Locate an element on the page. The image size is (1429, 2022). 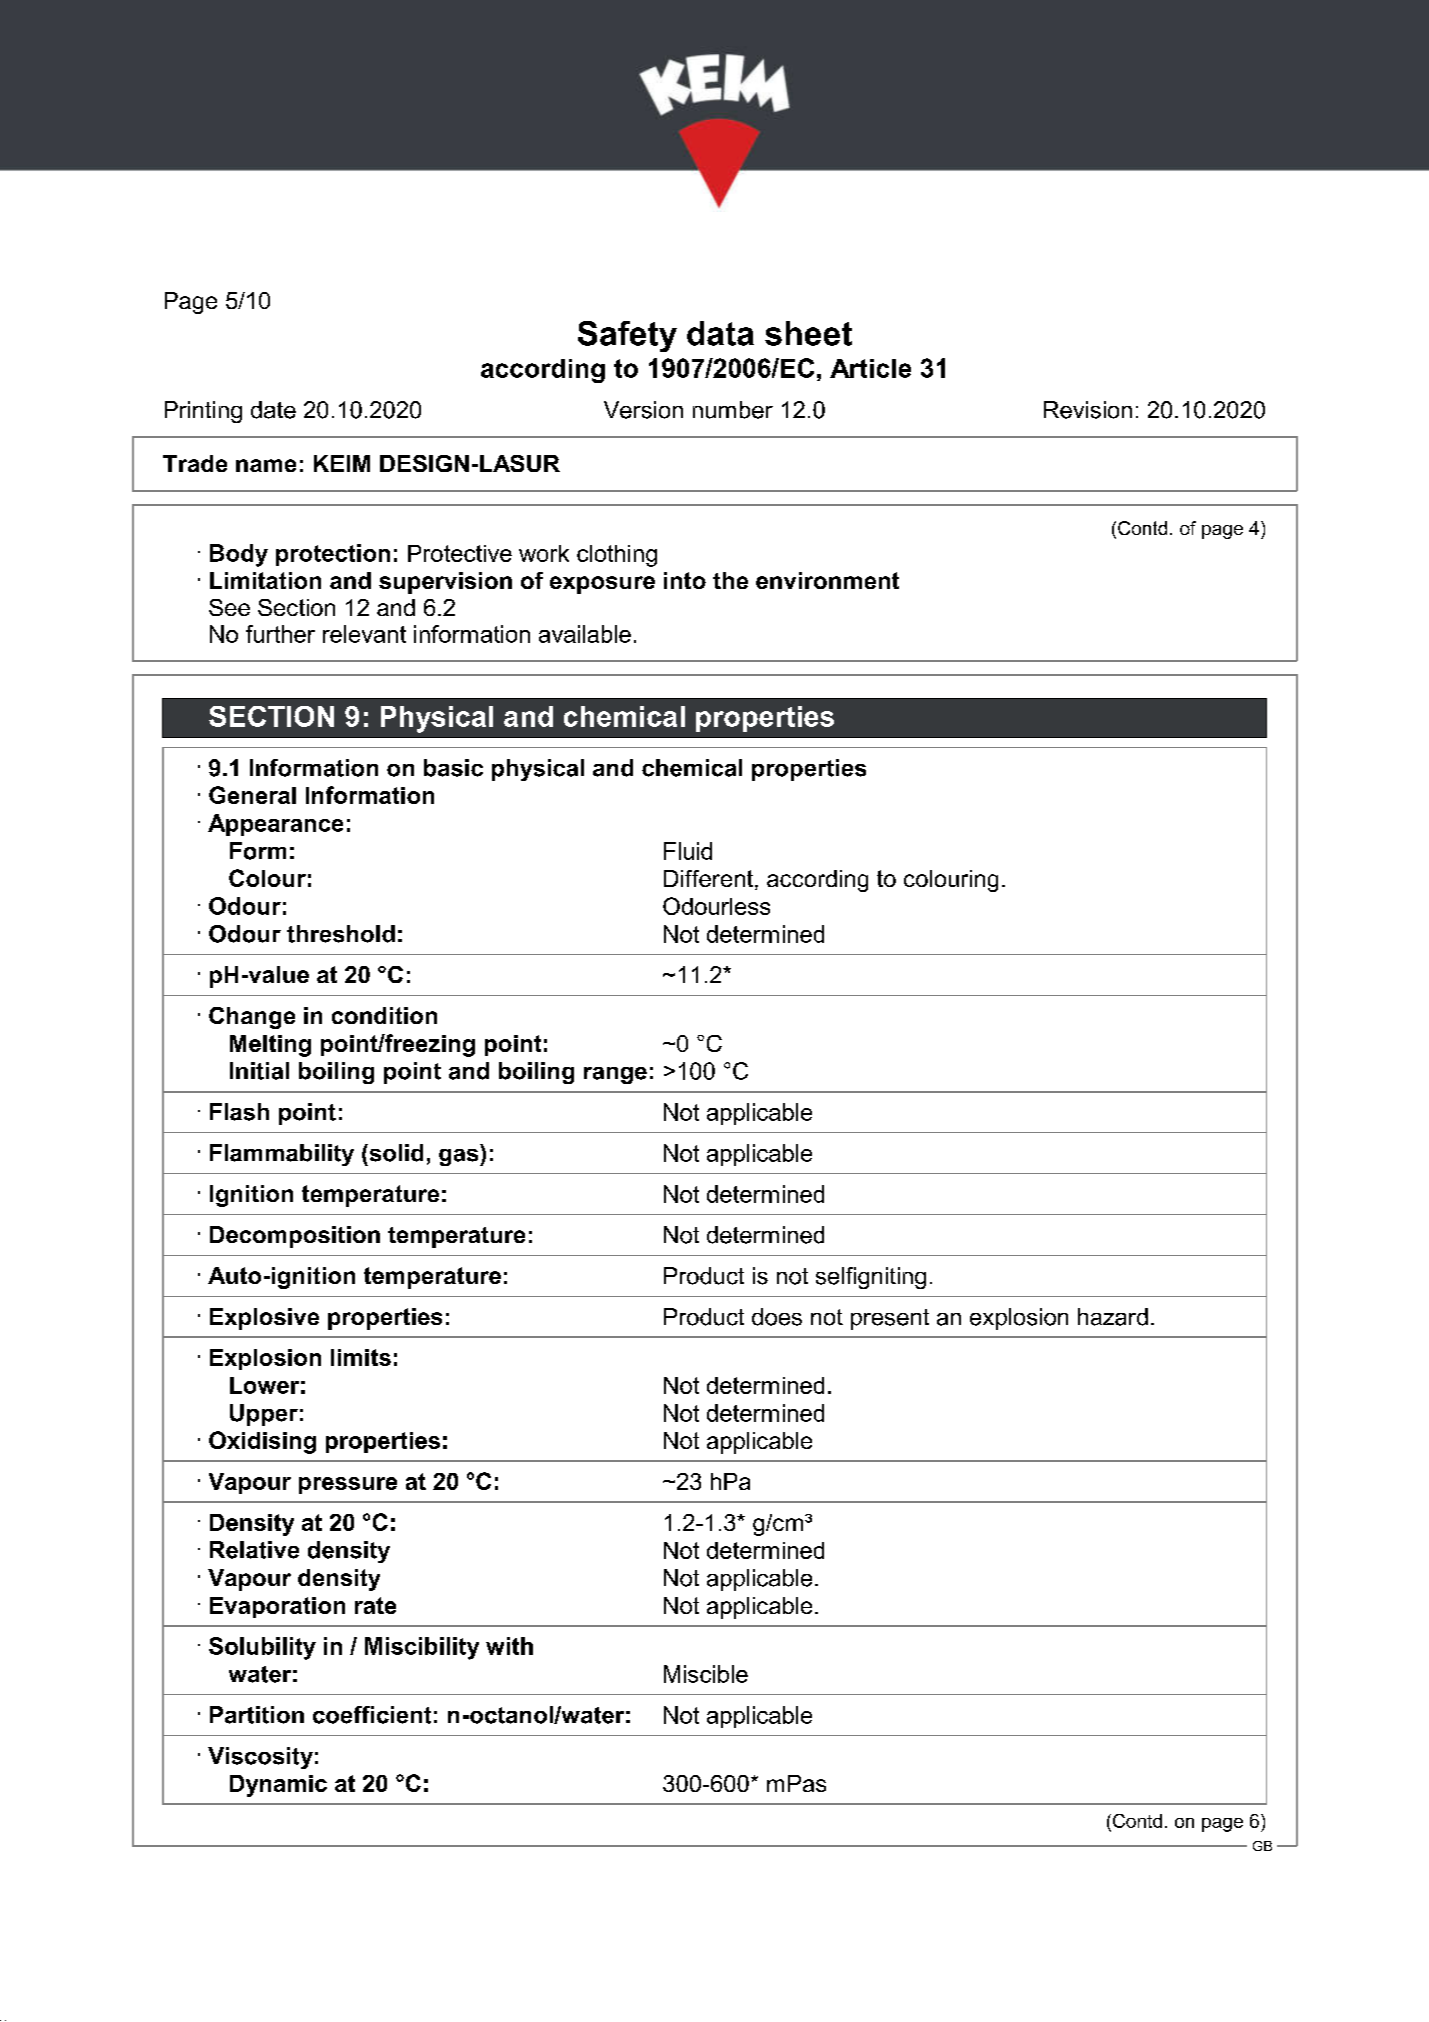
hazard is located at coordinates (1113, 1317).
